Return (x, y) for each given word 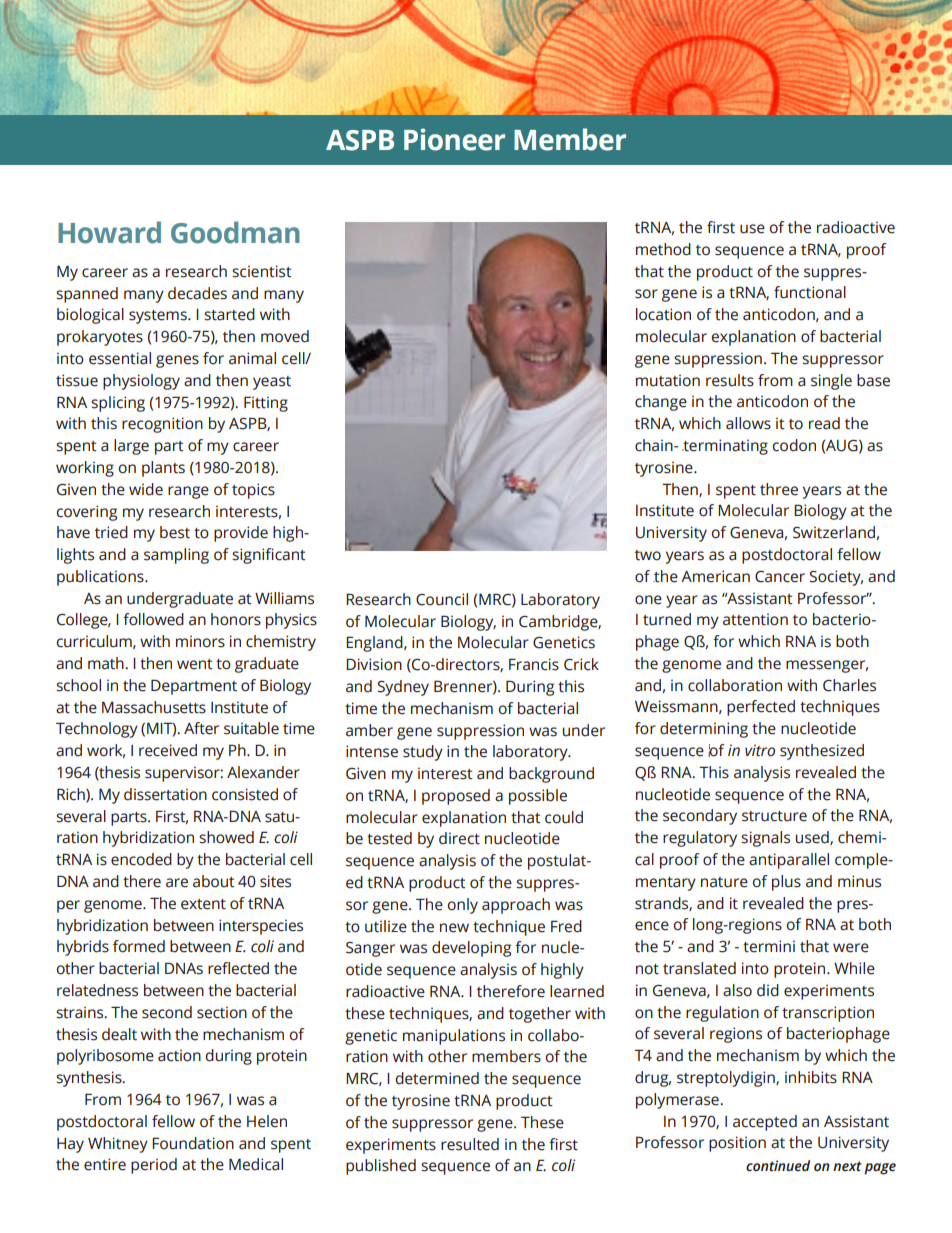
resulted (470, 1144)
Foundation (193, 1143)
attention (755, 619)
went (195, 664)
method (663, 249)
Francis (534, 664)
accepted (765, 1123)
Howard (109, 232)
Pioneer (454, 139)
